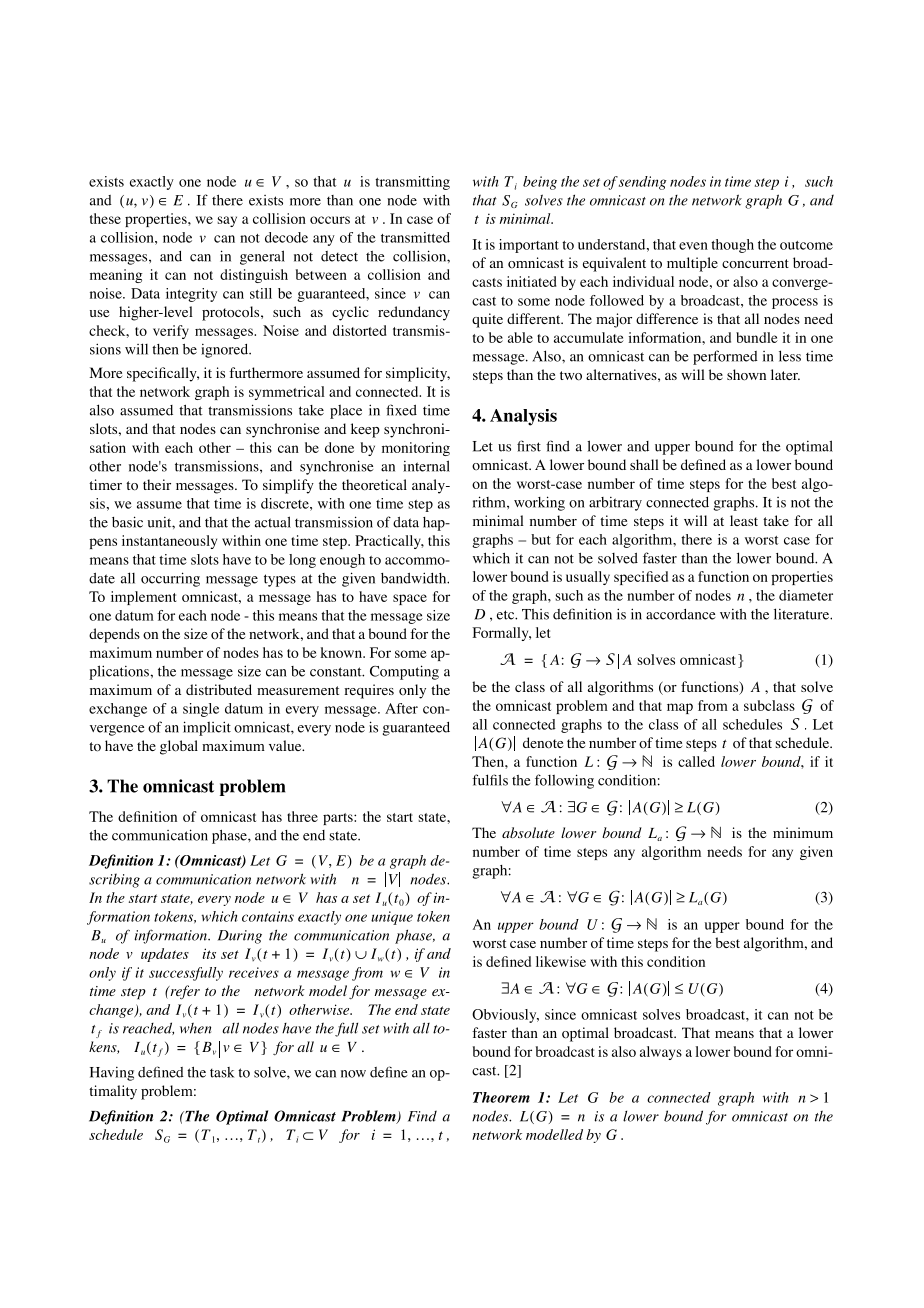 The width and height of the screenshot is (924, 1308). What do you see at coordinates (157, 484) in the screenshot?
I see `their` at bounding box center [157, 484].
